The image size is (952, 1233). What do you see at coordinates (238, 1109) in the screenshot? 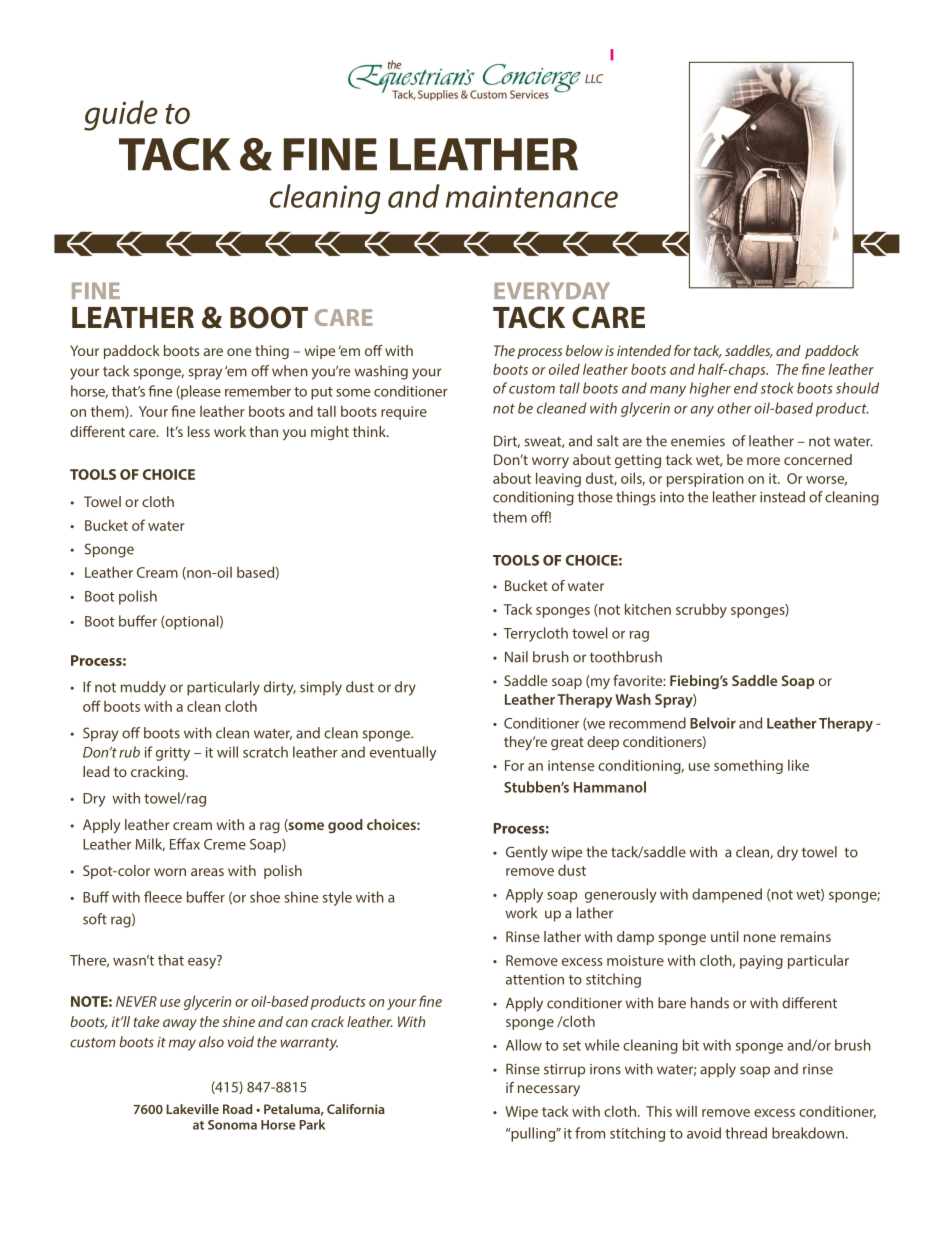
I see `Road` at bounding box center [238, 1109].
